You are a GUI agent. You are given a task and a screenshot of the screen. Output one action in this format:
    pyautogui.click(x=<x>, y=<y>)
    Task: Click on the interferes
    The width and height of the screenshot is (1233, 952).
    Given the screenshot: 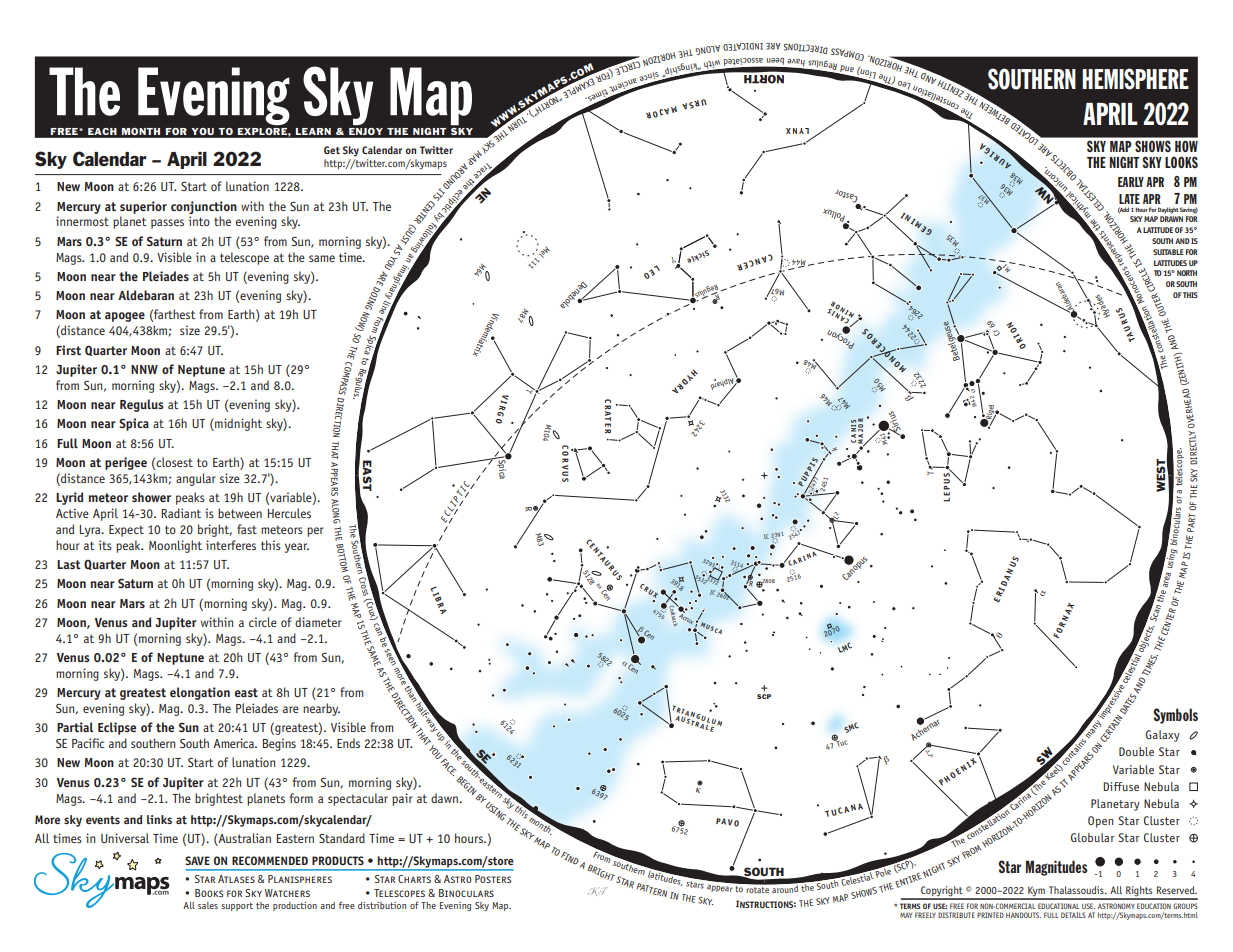 What is the action you would take?
    pyautogui.click(x=231, y=545)
